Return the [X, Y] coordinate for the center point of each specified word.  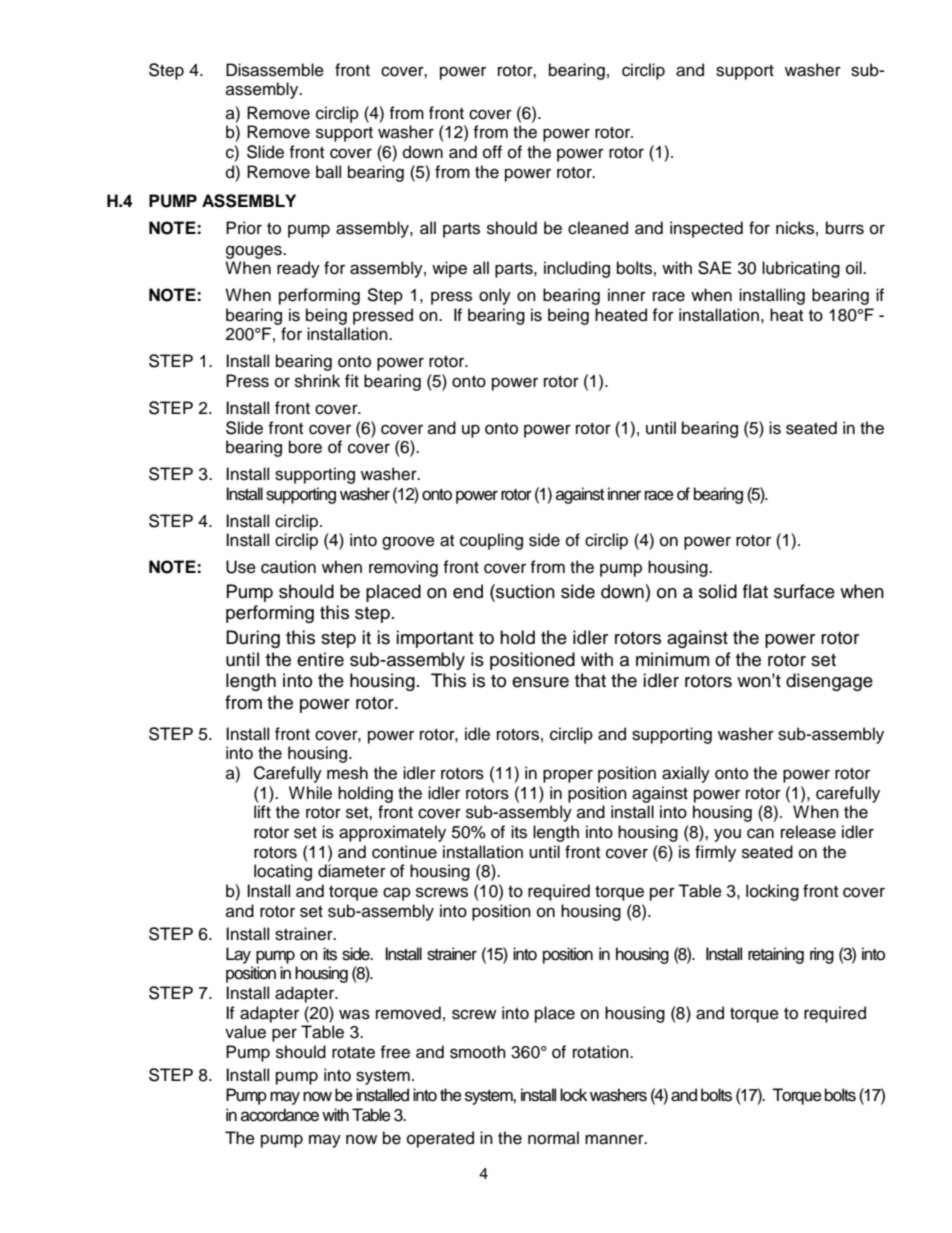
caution [288, 567]
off [492, 152]
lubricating [801, 269]
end [468, 591]
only [495, 296]
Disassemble [275, 70]
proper [568, 776]
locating [283, 872]
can [760, 833]
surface [804, 591]
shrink [317, 381]
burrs [845, 228]
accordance [280, 1115]
